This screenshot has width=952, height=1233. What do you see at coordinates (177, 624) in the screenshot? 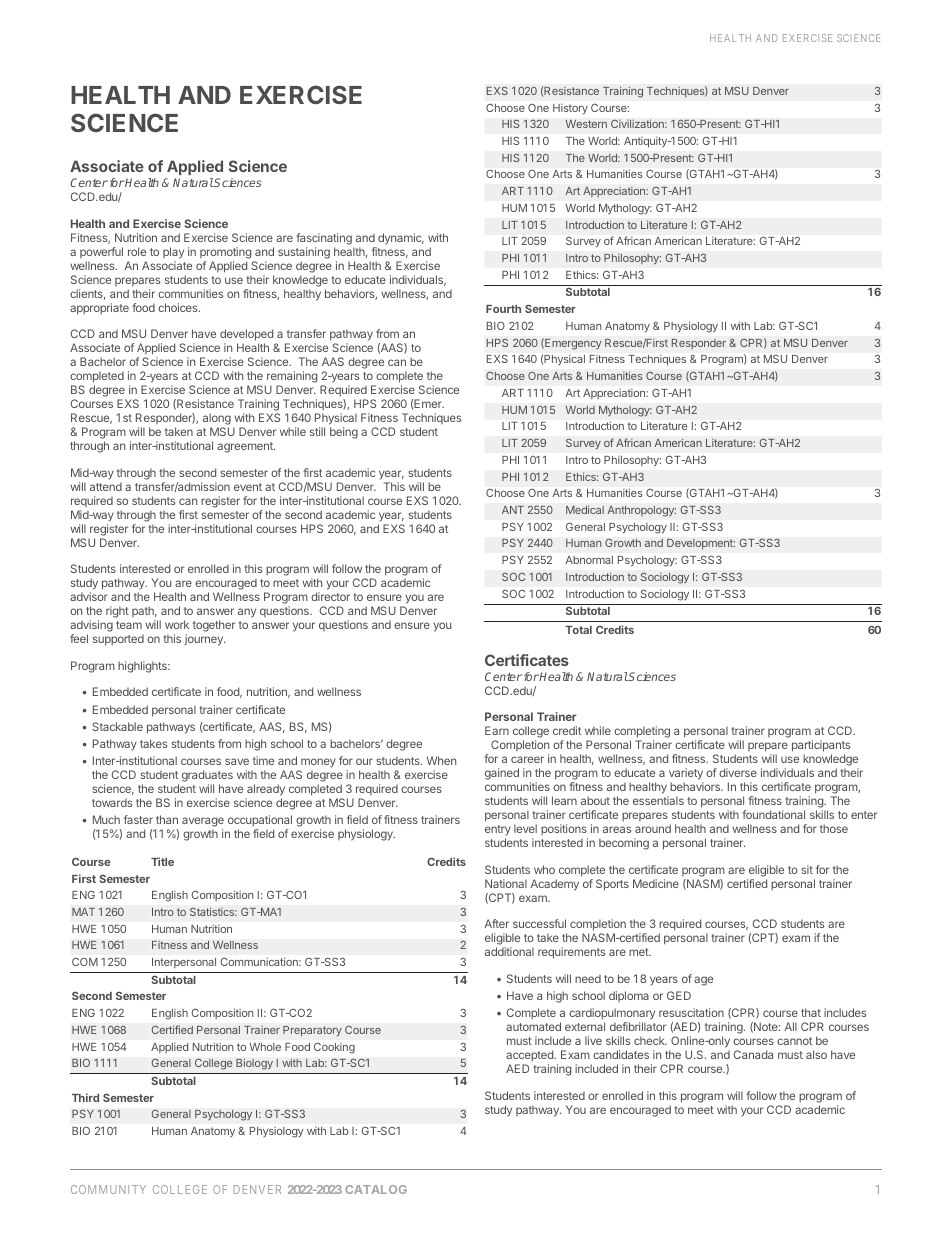
I see `work` at bounding box center [177, 624].
